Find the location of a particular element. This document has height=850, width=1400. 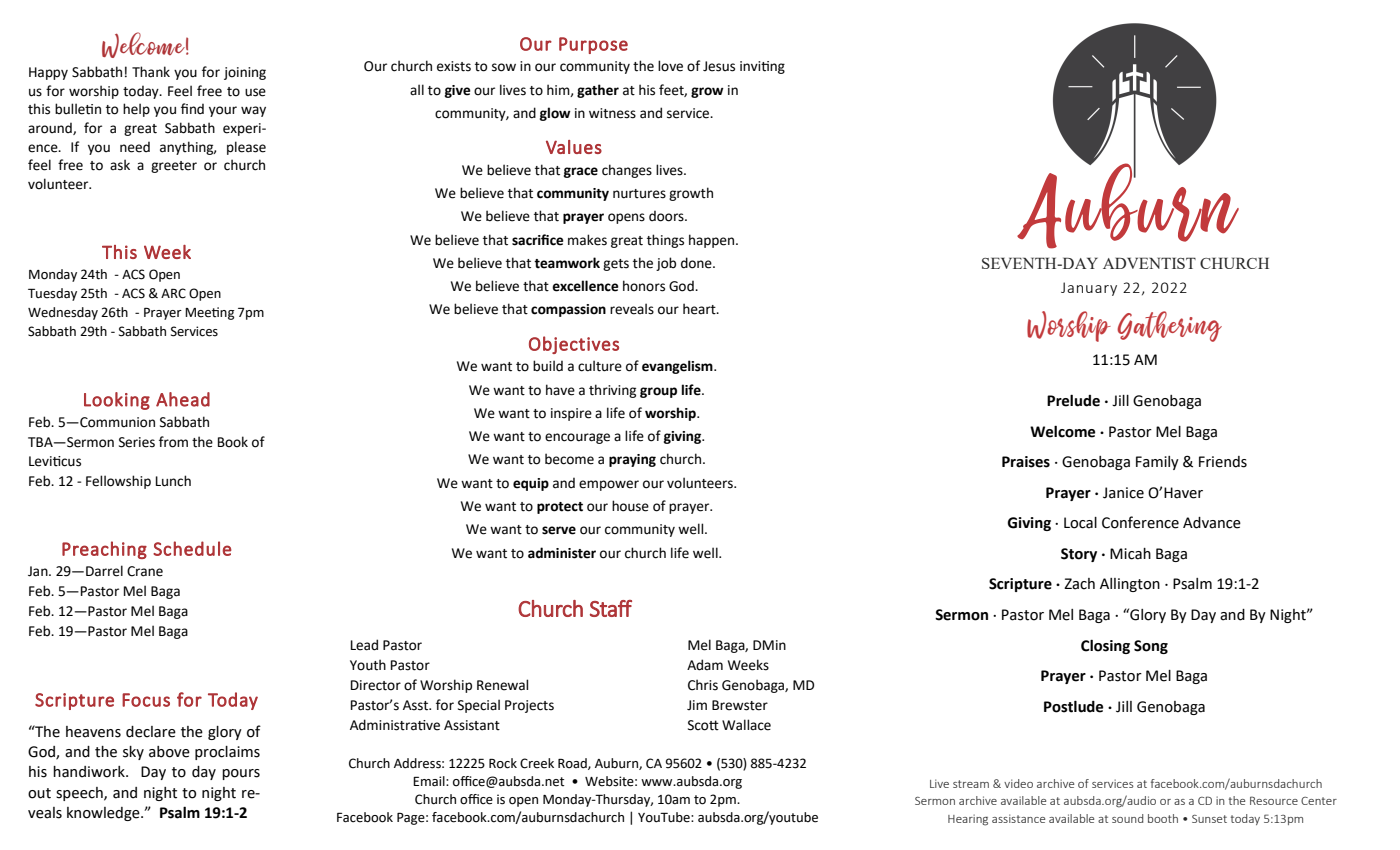

inviting is located at coordinates (762, 67).
